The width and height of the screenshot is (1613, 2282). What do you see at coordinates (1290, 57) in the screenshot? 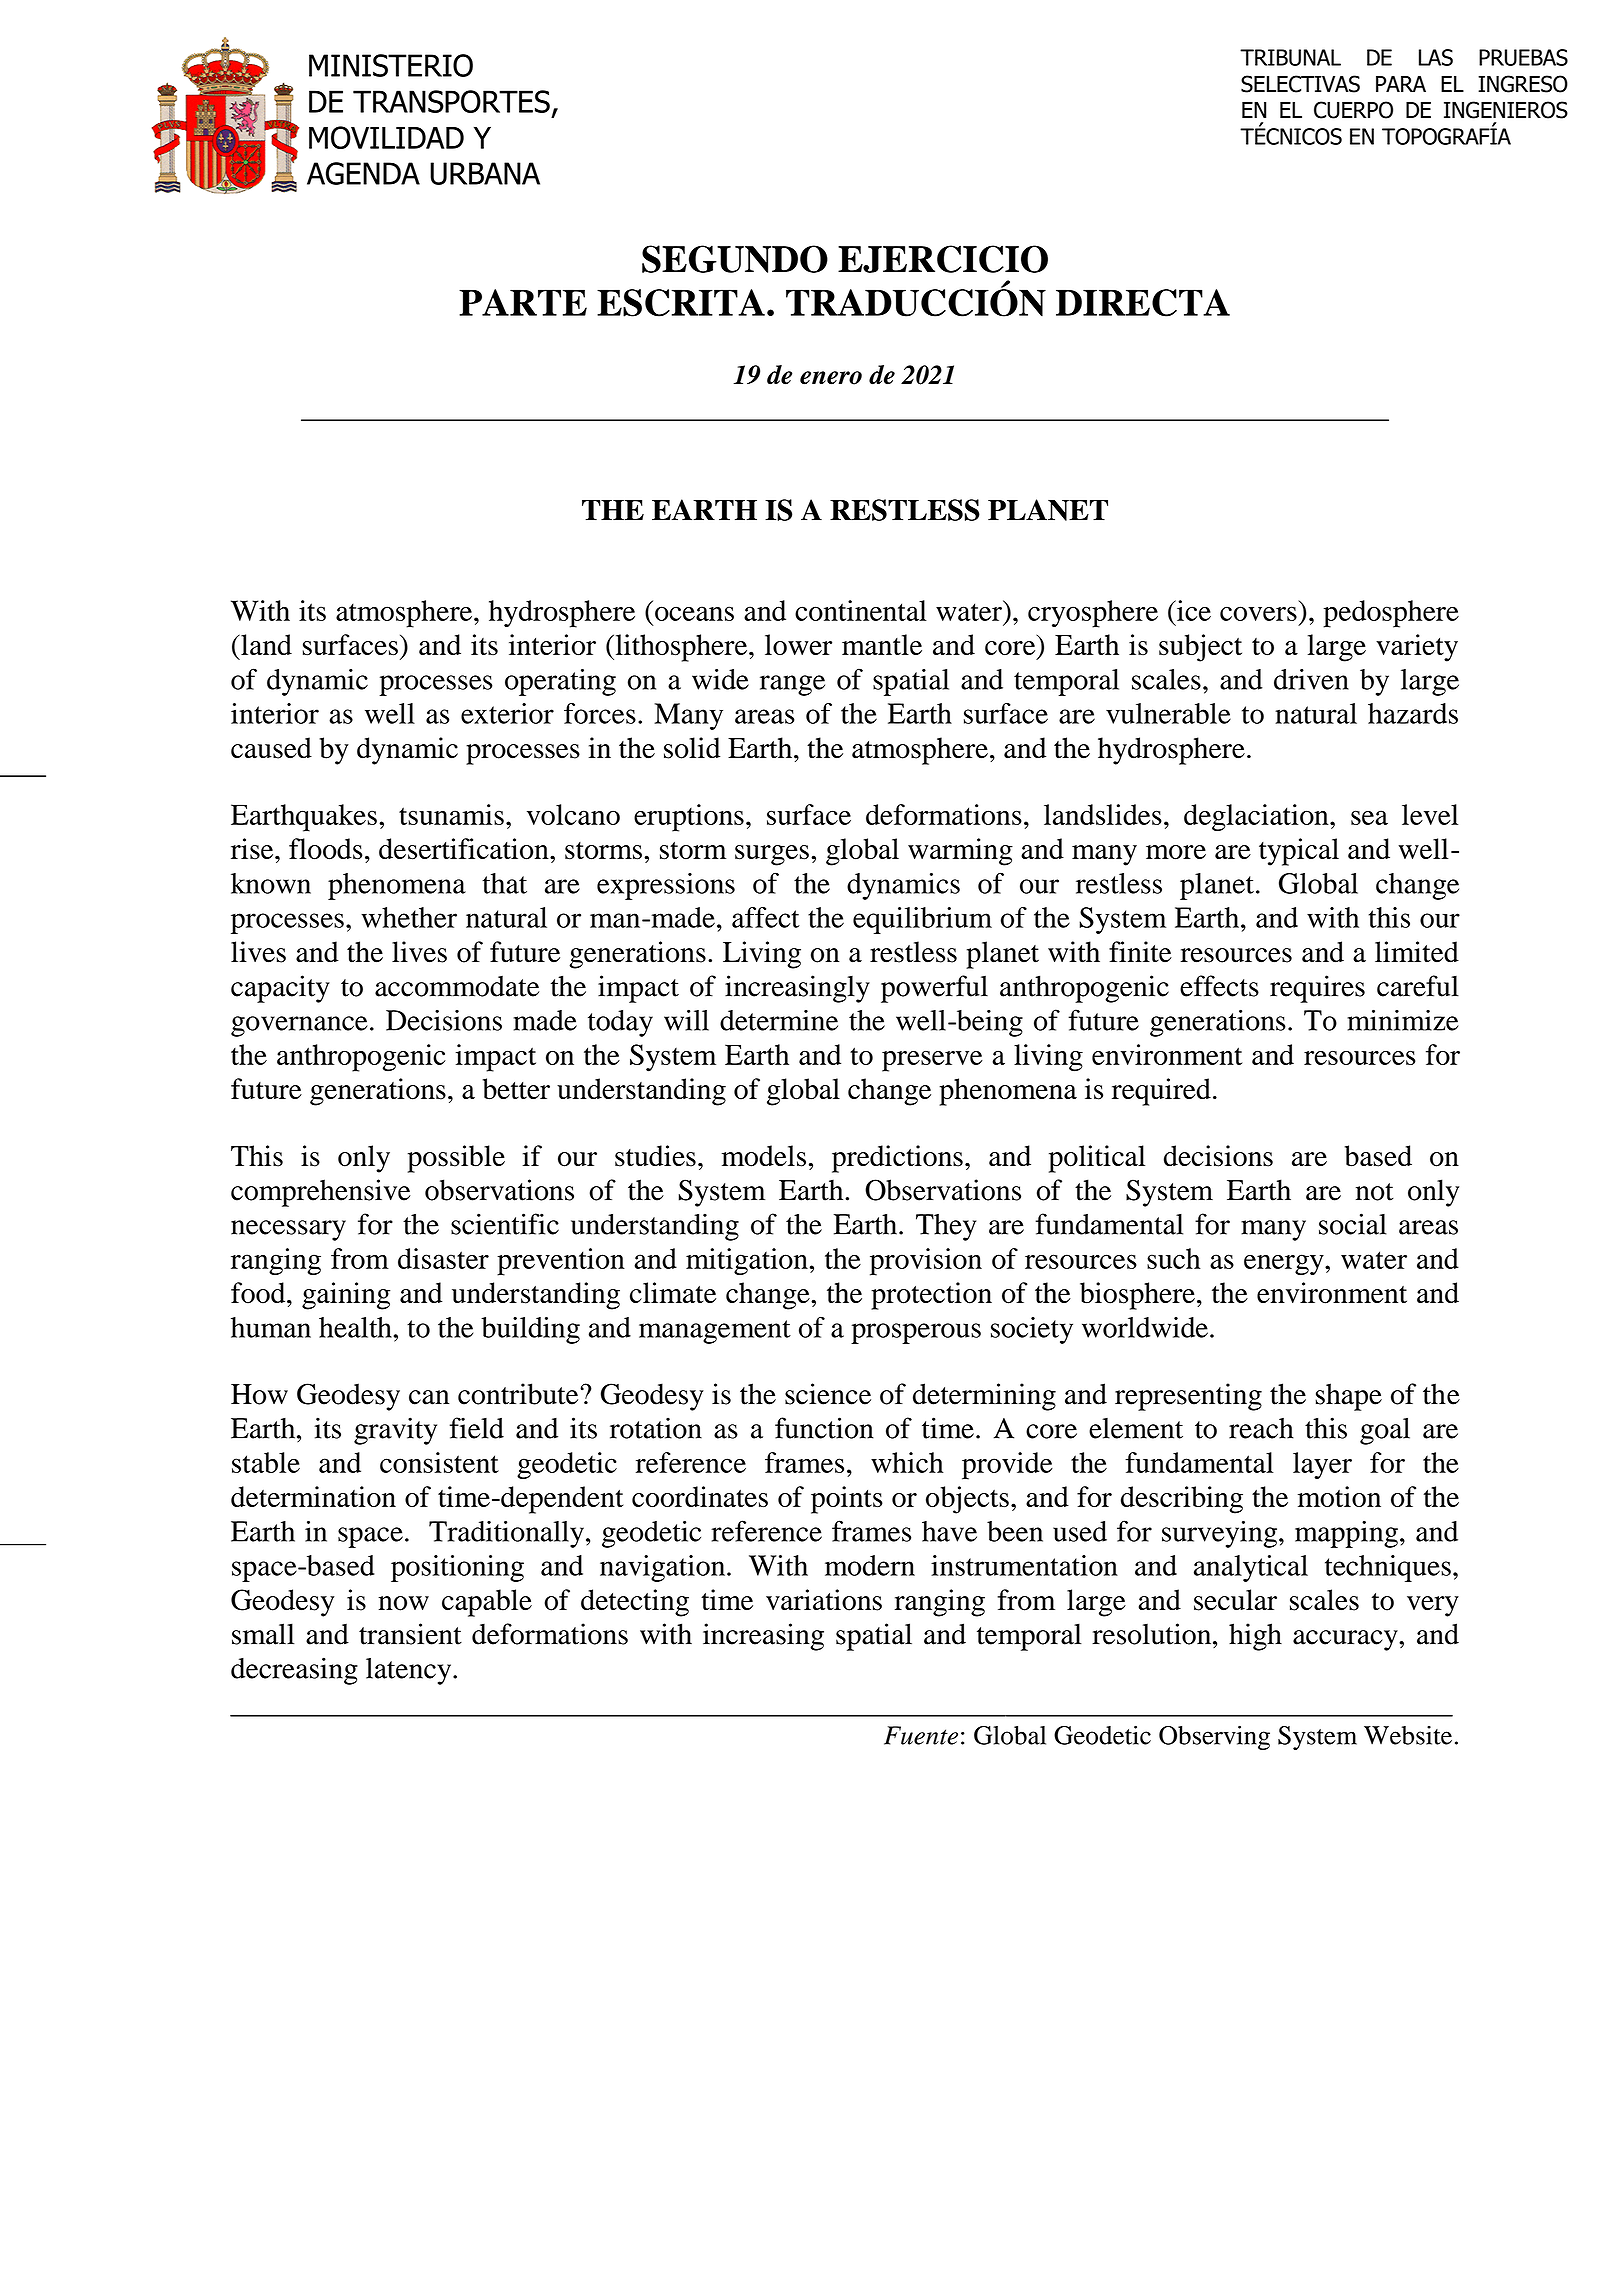
I see `TRIBUNAL` at bounding box center [1290, 57].
